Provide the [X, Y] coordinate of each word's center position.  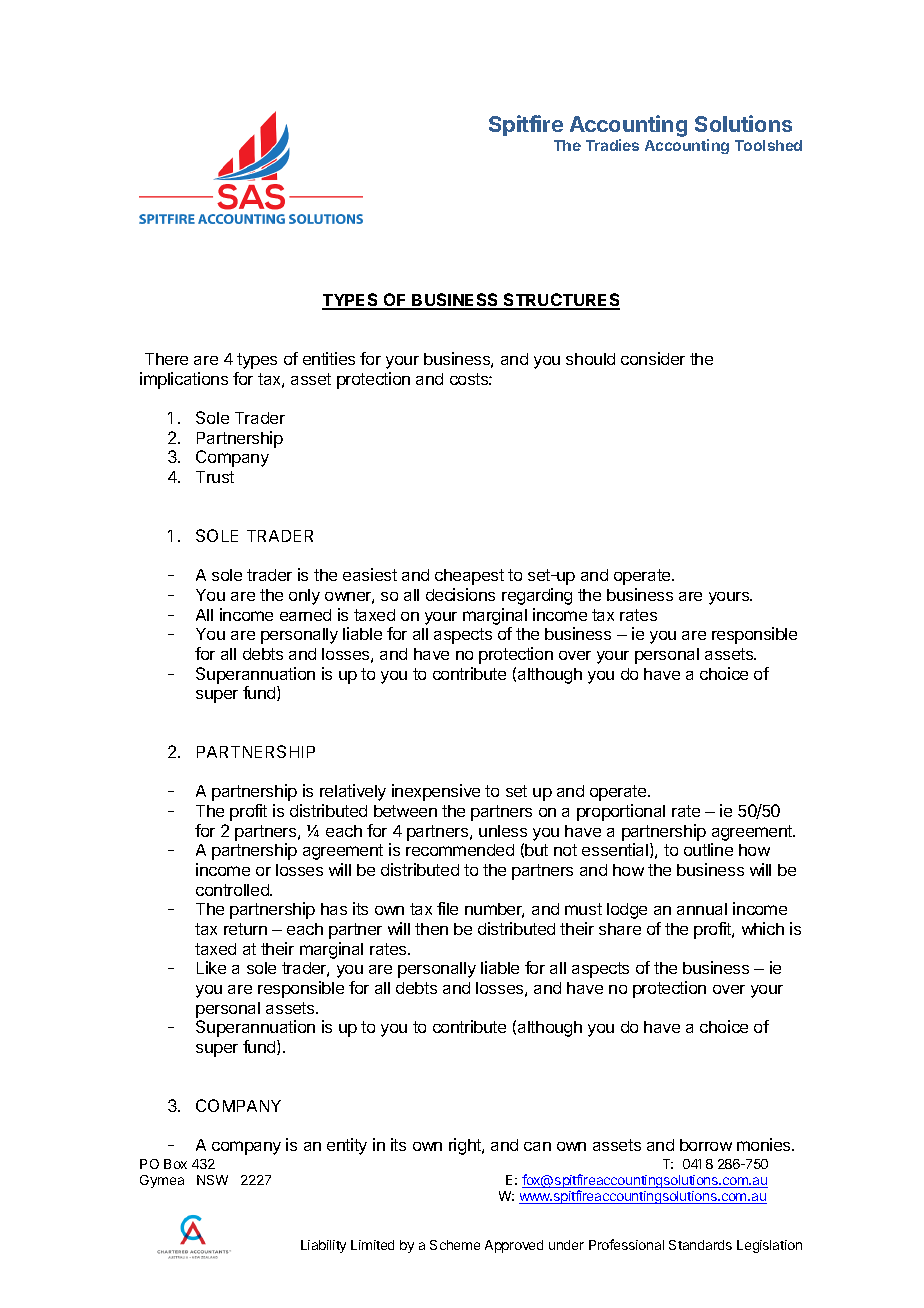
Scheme [455, 1245]
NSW [212, 1180]
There [166, 359]
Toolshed [768, 145]
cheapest [469, 577]
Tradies [612, 145]
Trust [215, 477]
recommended [460, 850]
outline [708, 849]
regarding [537, 596]
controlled [233, 890]
